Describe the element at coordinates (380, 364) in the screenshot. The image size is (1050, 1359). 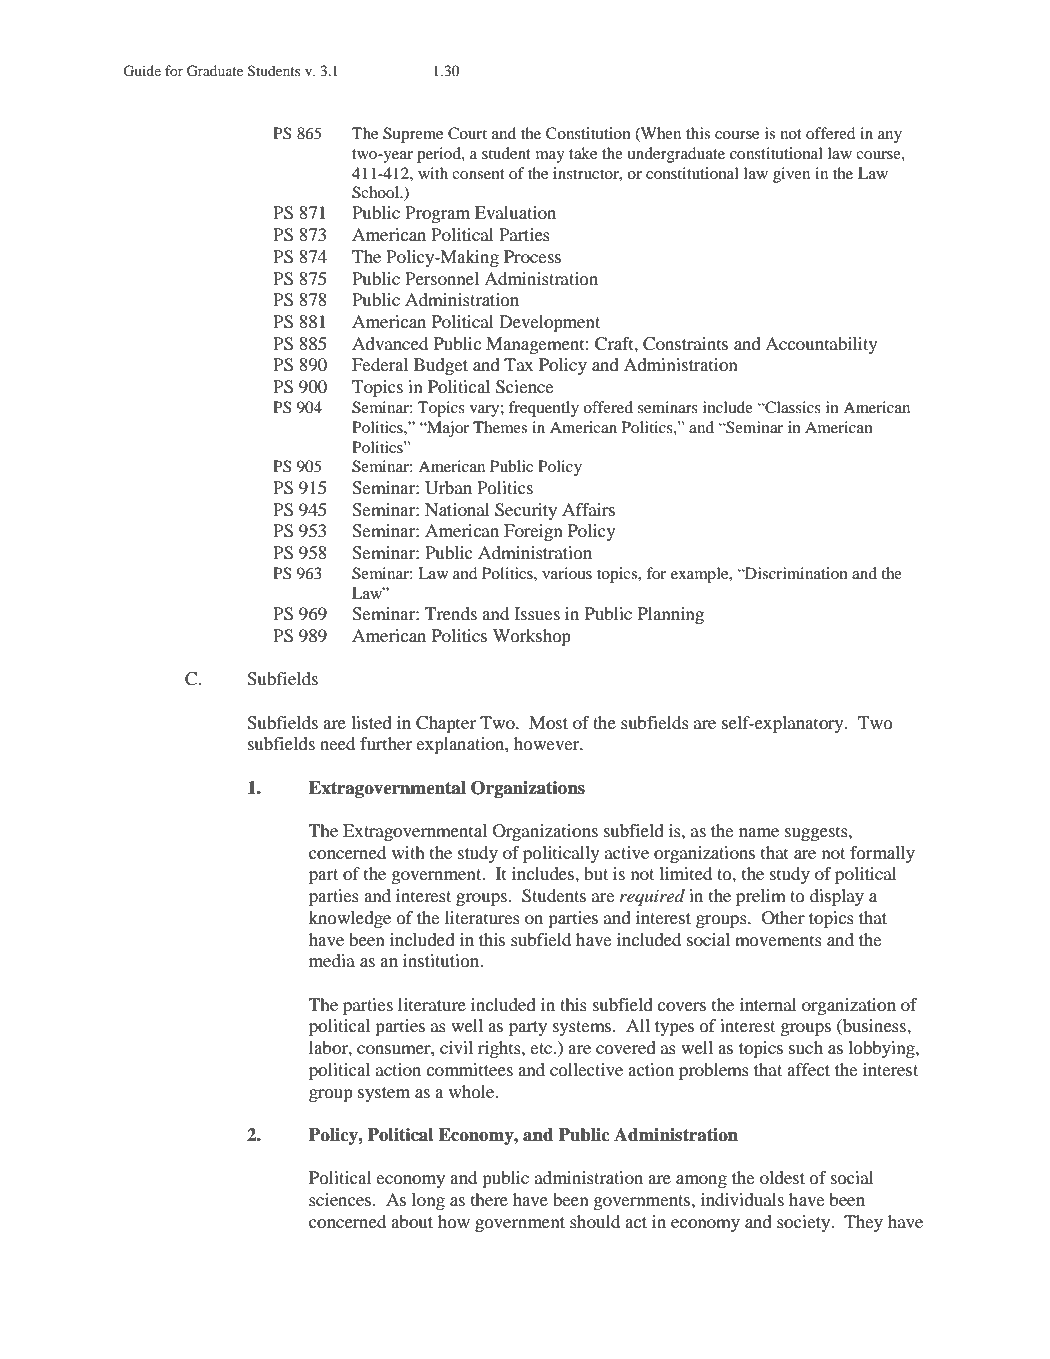
I see `Federal` at that location.
